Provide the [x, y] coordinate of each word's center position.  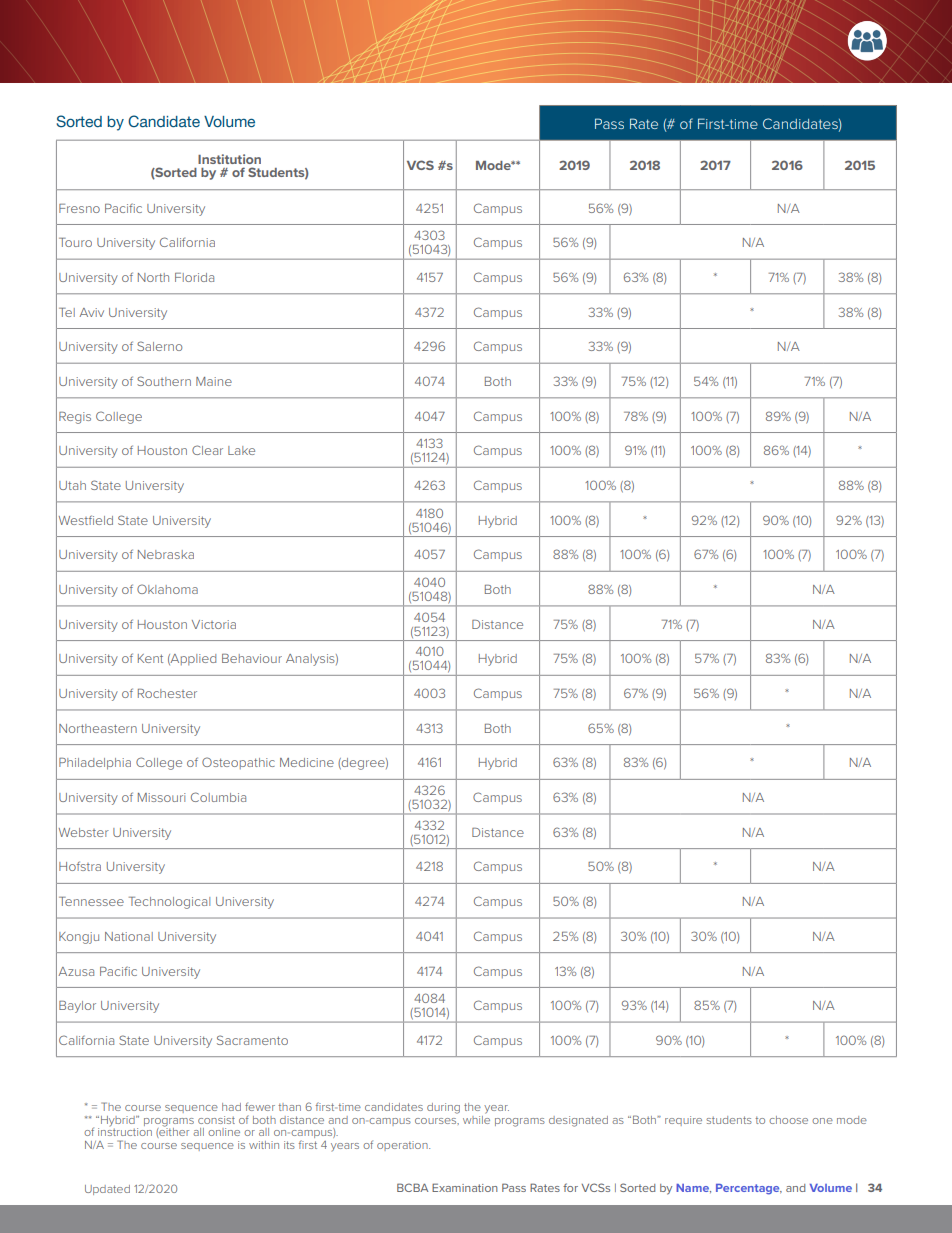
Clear [207, 450]
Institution [229, 159]
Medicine [307, 762]
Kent [150, 658]
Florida [194, 277]
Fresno [79, 208]
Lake [241, 450]
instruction [125, 1132]
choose [788, 1120]
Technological [169, 903]
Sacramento [252, 1040]
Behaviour [252, 658]
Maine [214, 381]
